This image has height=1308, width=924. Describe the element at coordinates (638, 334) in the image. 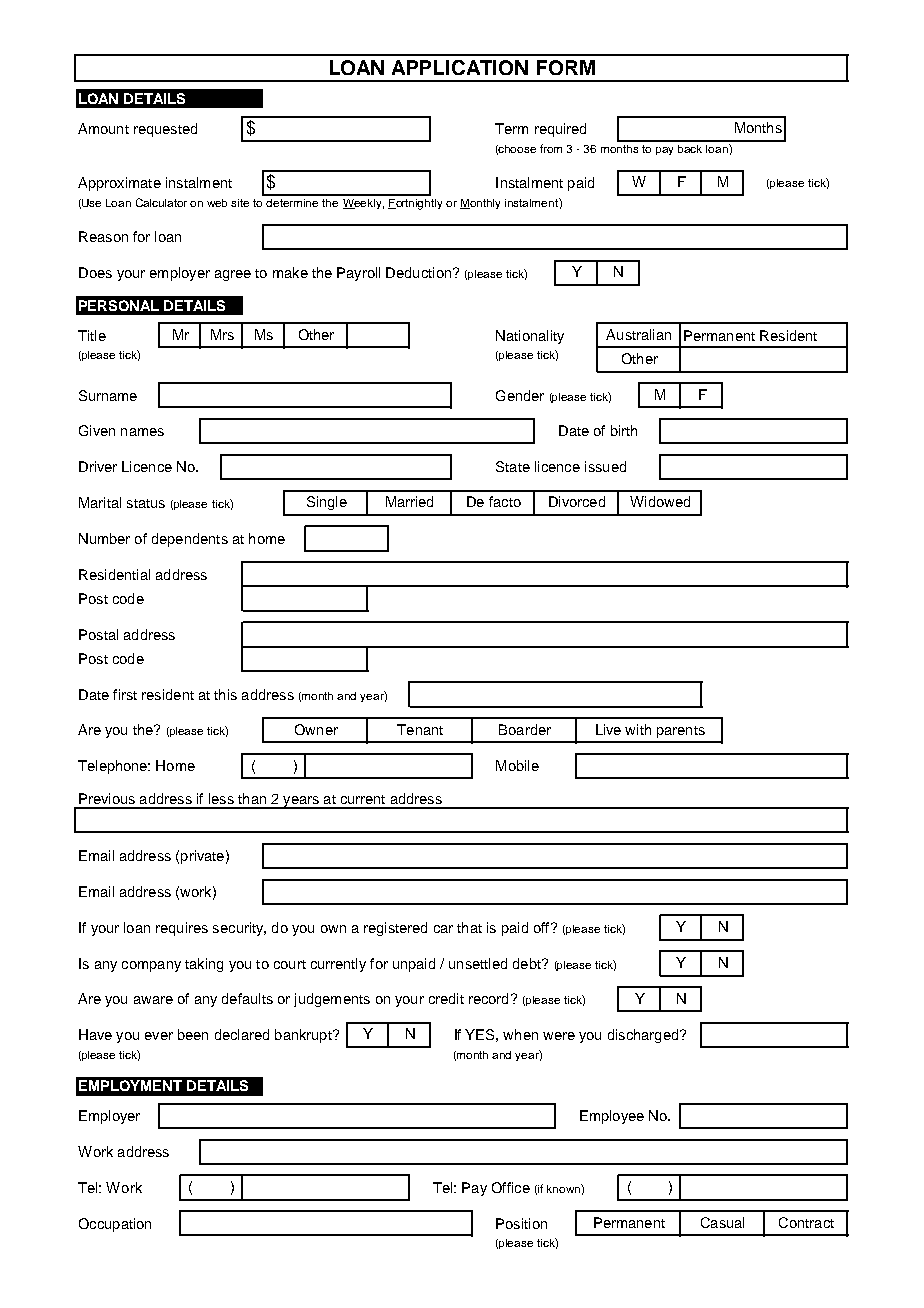

I see `Australian` at that location.
